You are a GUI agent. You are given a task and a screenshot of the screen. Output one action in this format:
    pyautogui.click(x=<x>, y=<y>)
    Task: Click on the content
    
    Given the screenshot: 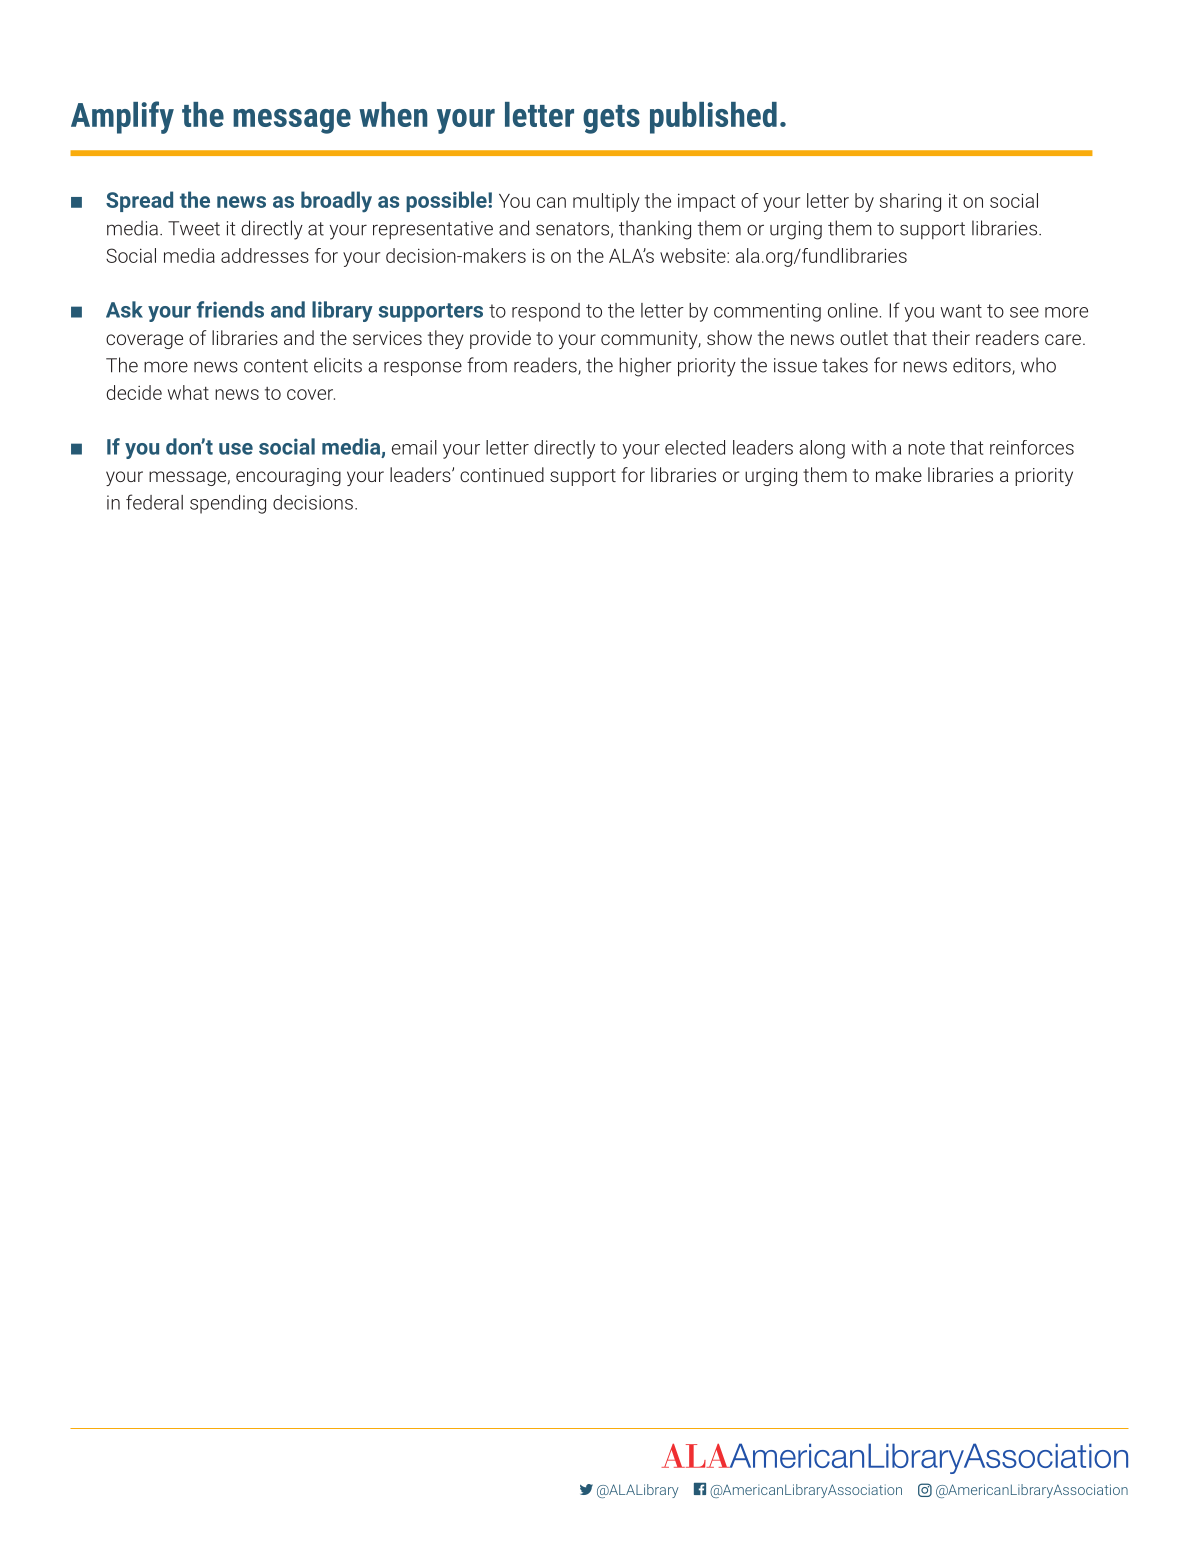 What is the action you would take?
    pyautogui.click(x=276, y=366)
